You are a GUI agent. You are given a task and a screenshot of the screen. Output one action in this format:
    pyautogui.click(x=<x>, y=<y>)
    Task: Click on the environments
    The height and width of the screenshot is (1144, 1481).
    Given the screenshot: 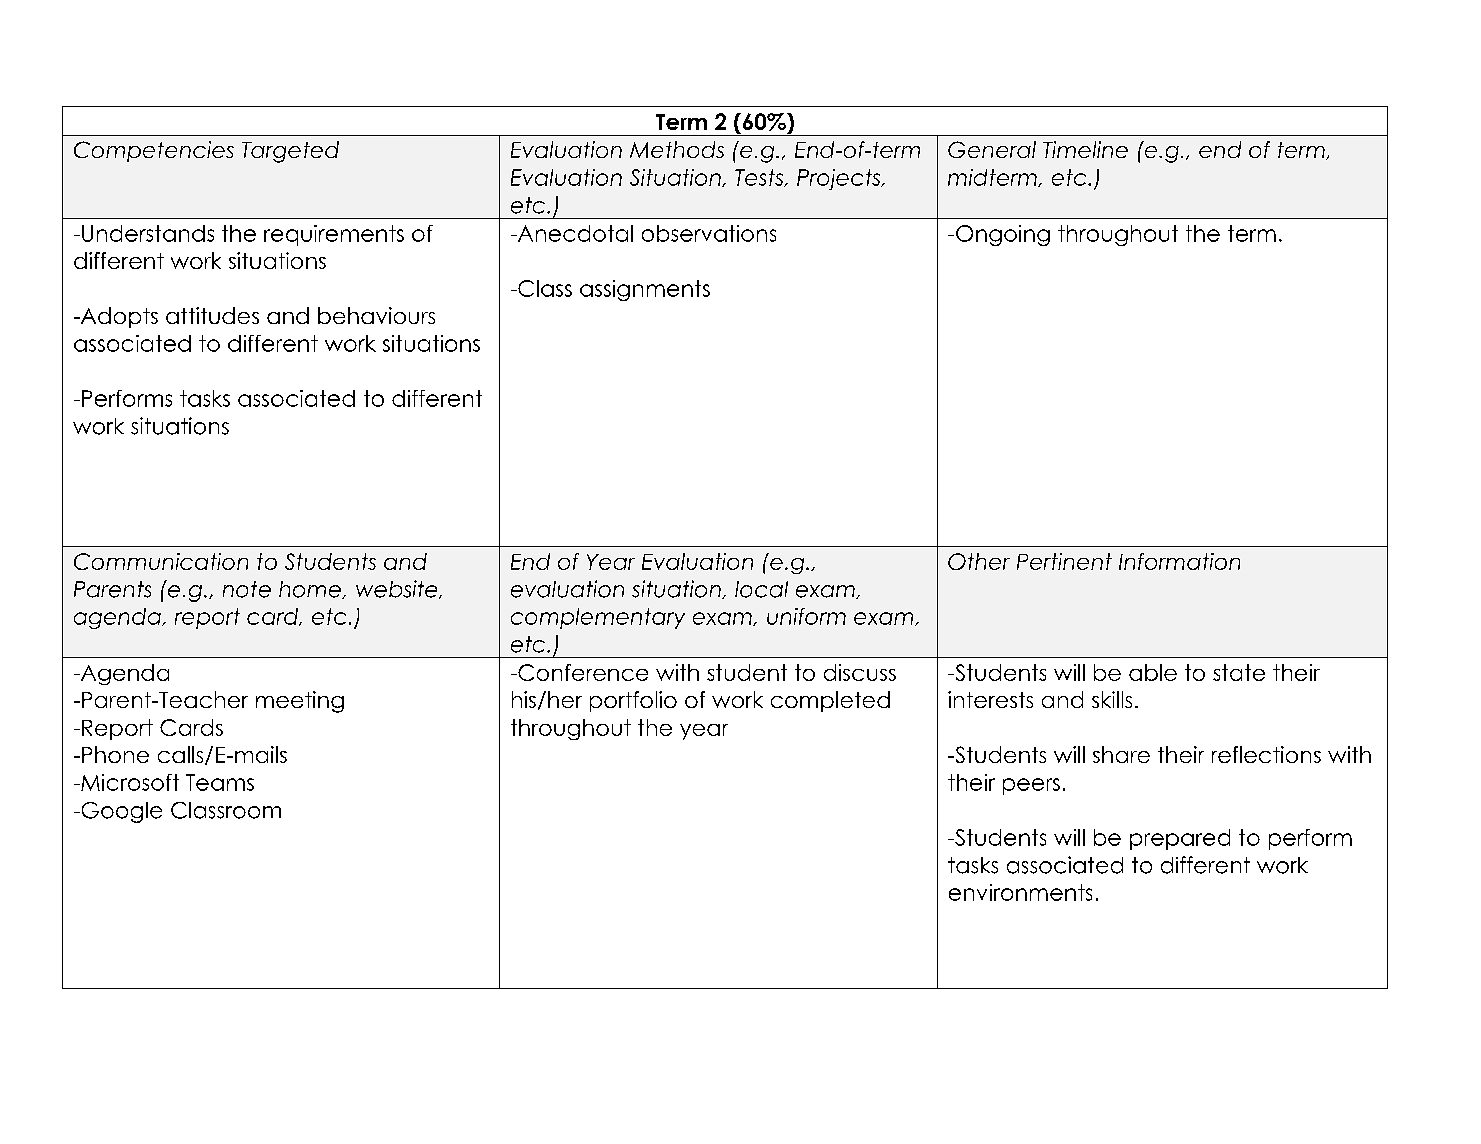 What is the action you would take?
    pyautogui.click(x=1020, y=892)
